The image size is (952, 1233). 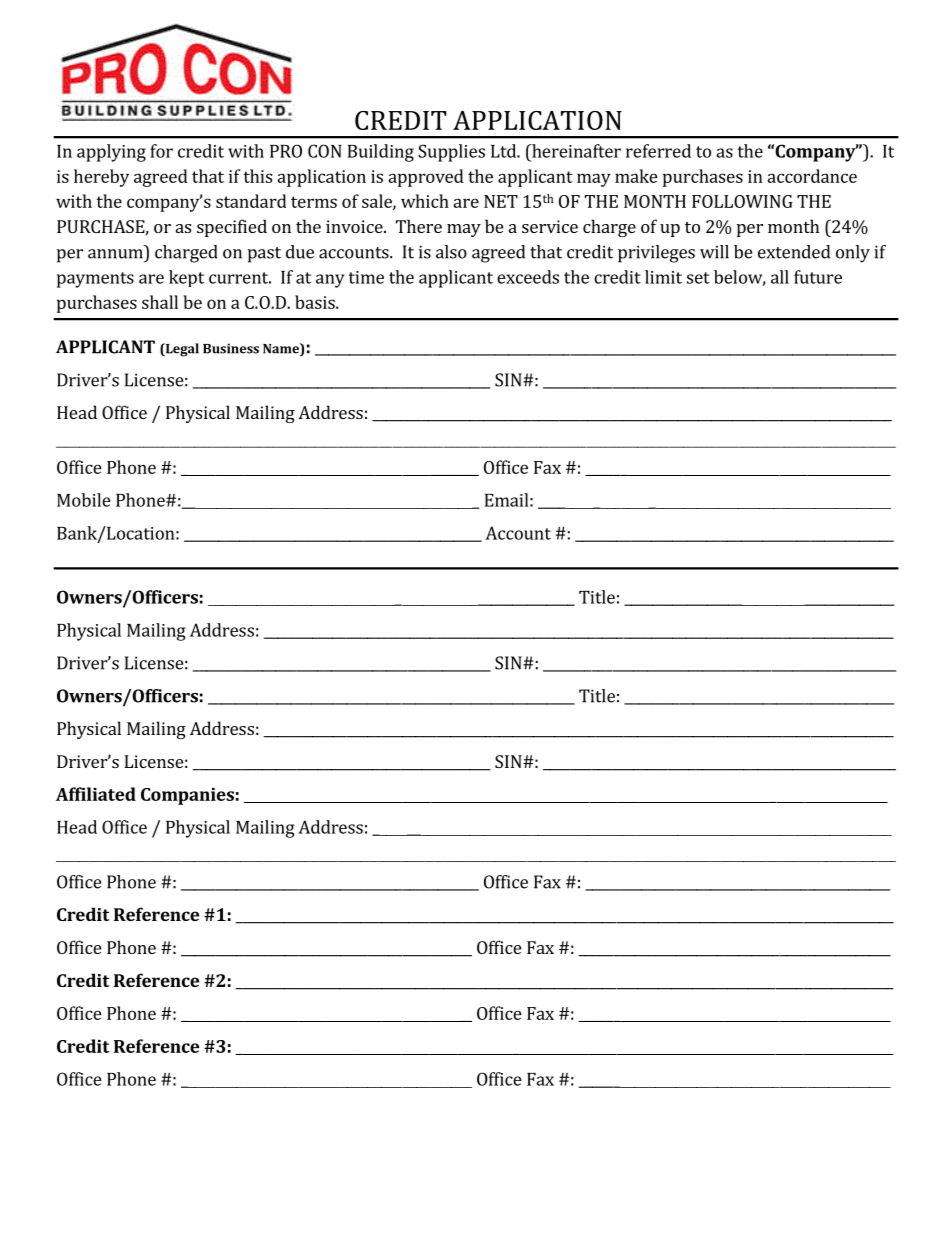 What do you see at coordinates (812, 176) in the screenshot?
I see `accordance` at bounding box center [812, 176].
